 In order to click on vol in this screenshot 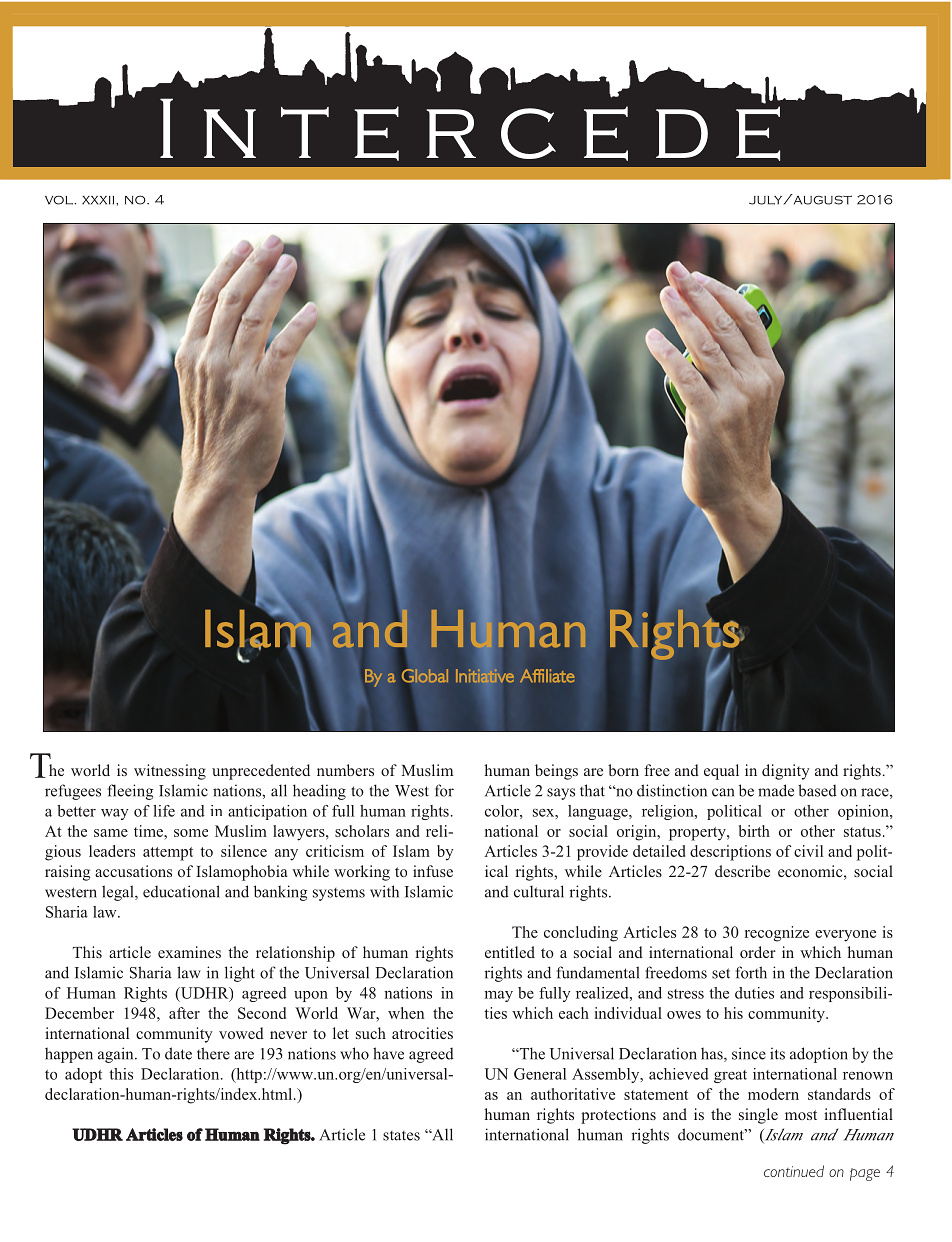, I will do `click(60, 200)`.
